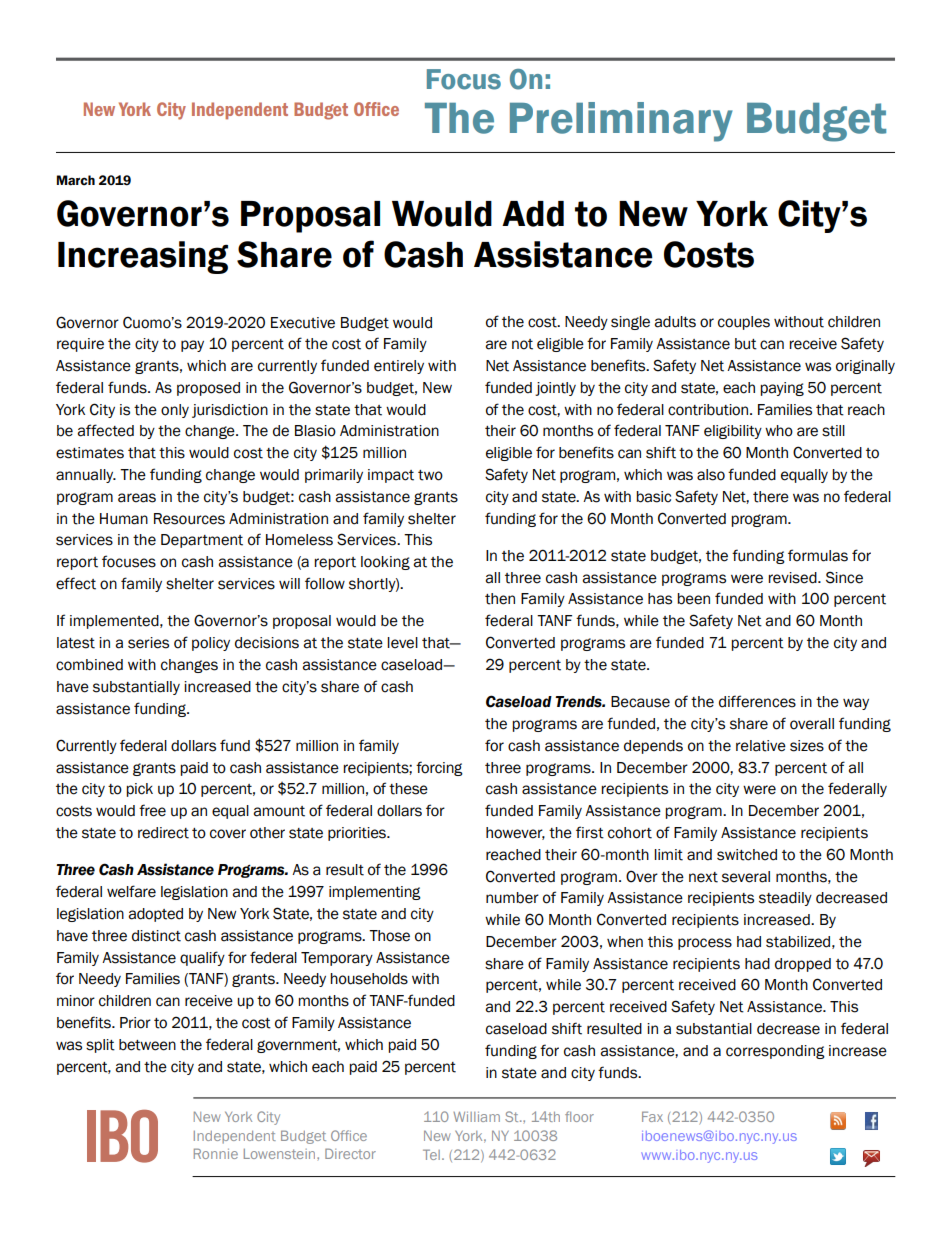 This screenshot has width=952, height=1233. Describe the element at coordinates (518, 101) in the screenshot. I see `Fiscal` at that location.
